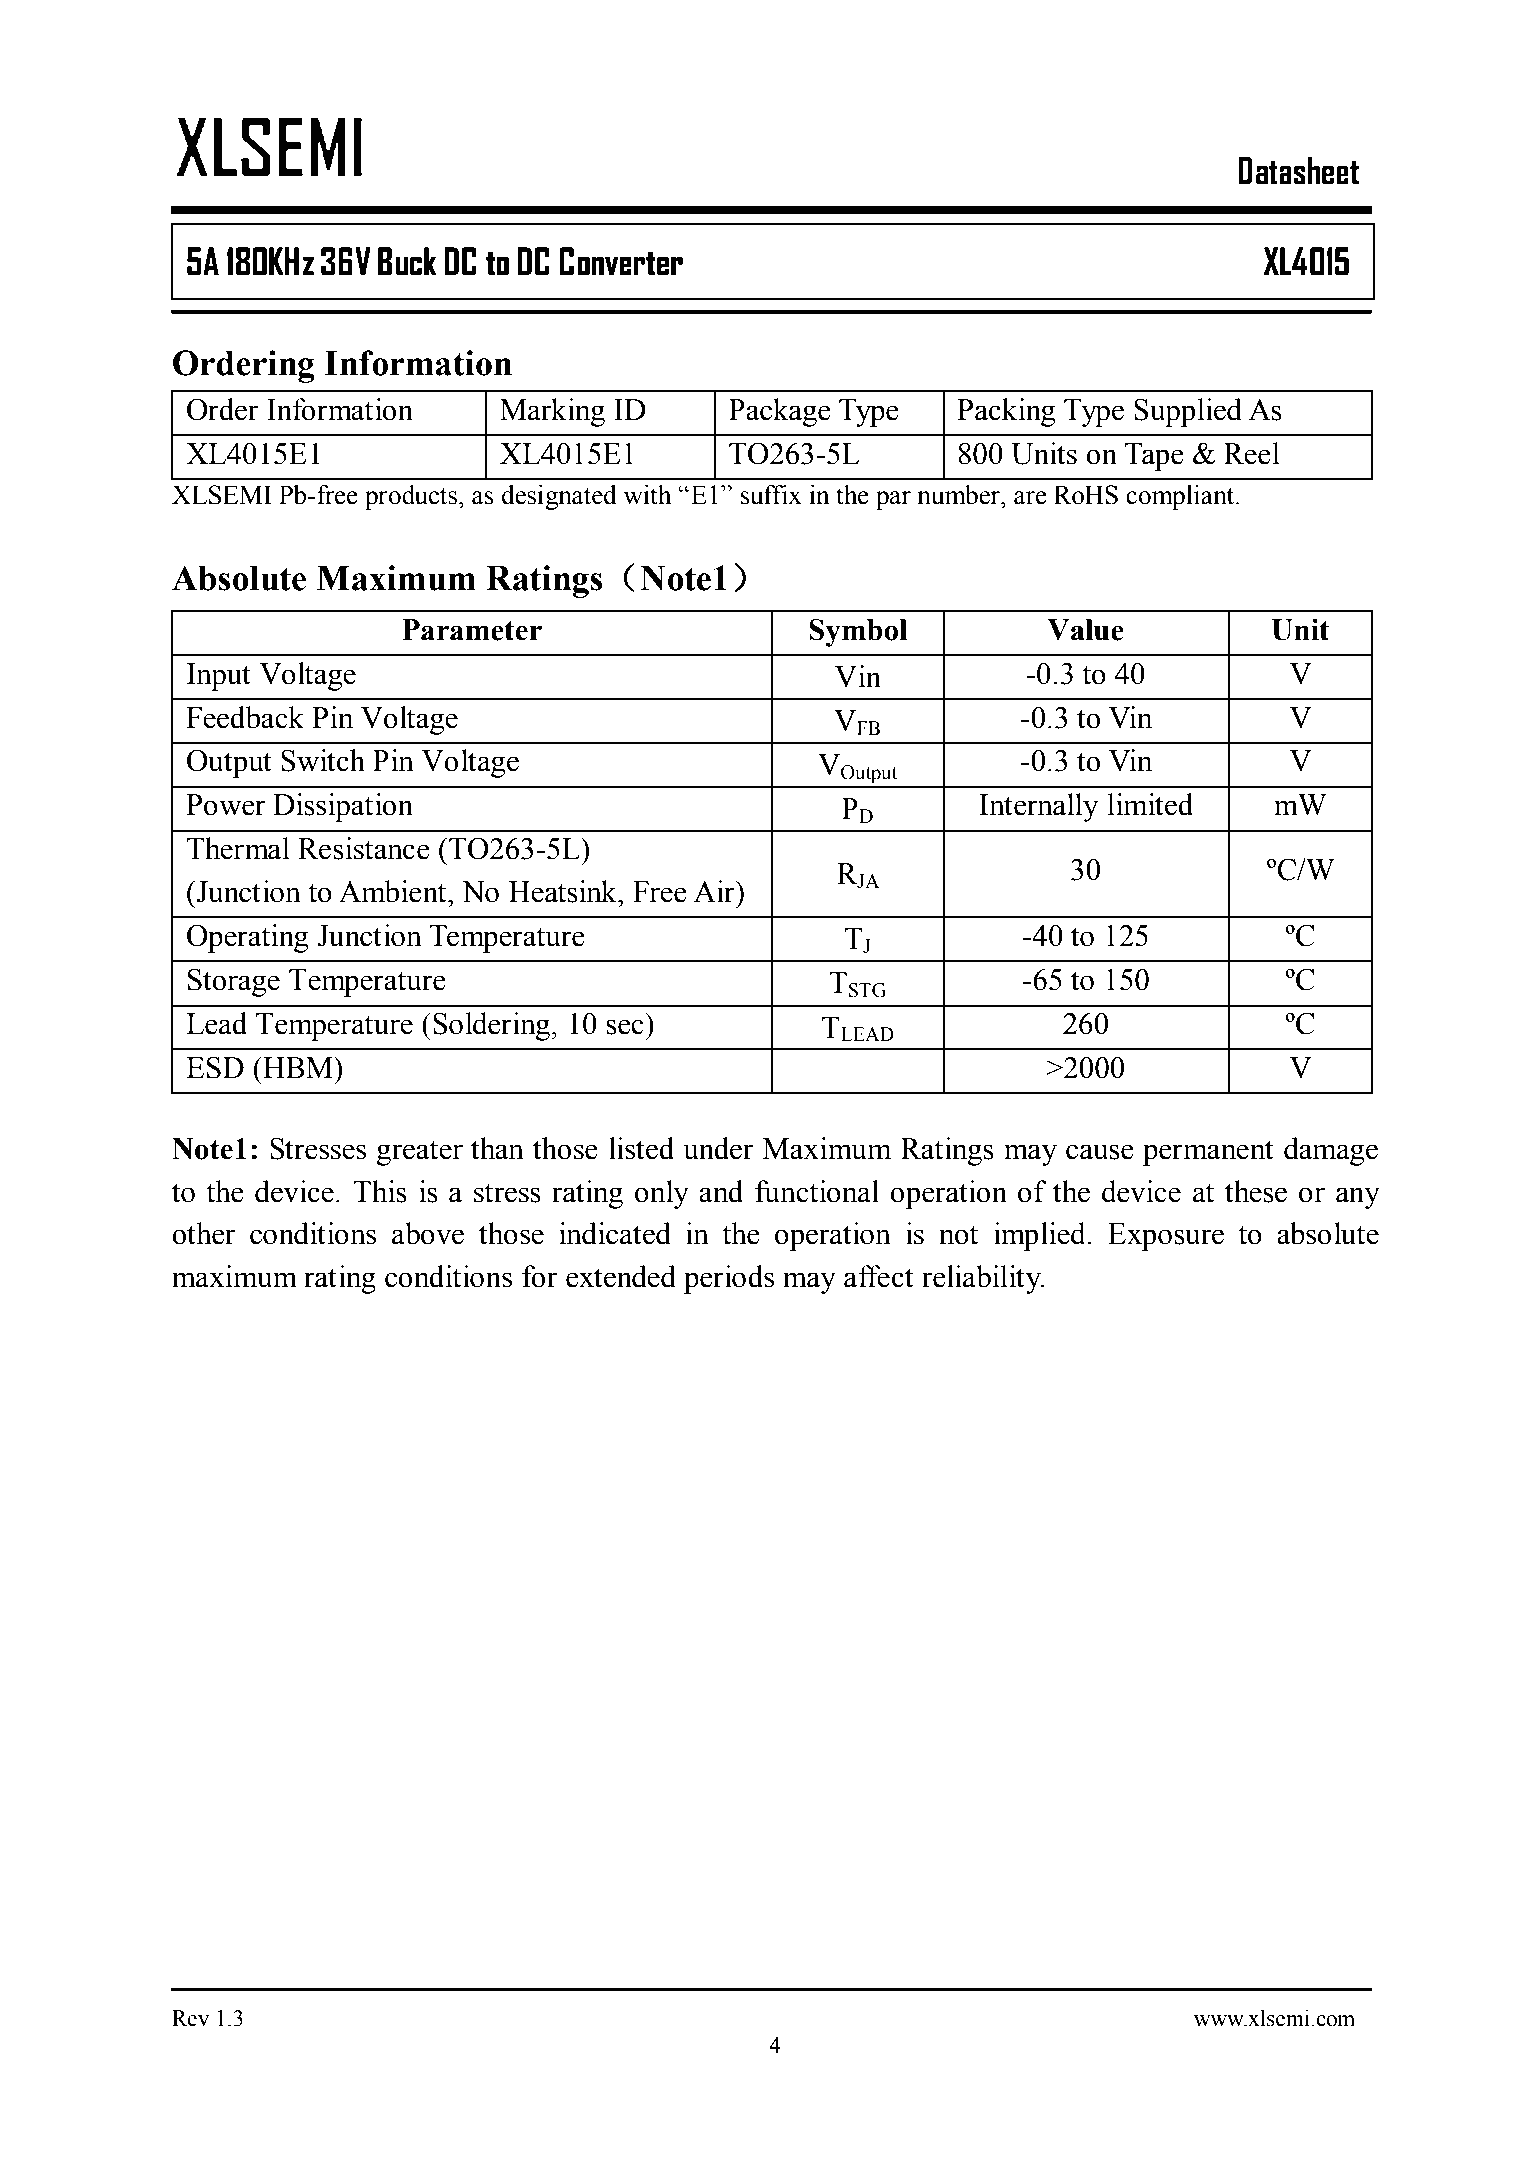 This screenshot has width=1532, height=2168. Describe the element at coordinates (245, 717) in the screenshot. I see `Feedback` at that location.
